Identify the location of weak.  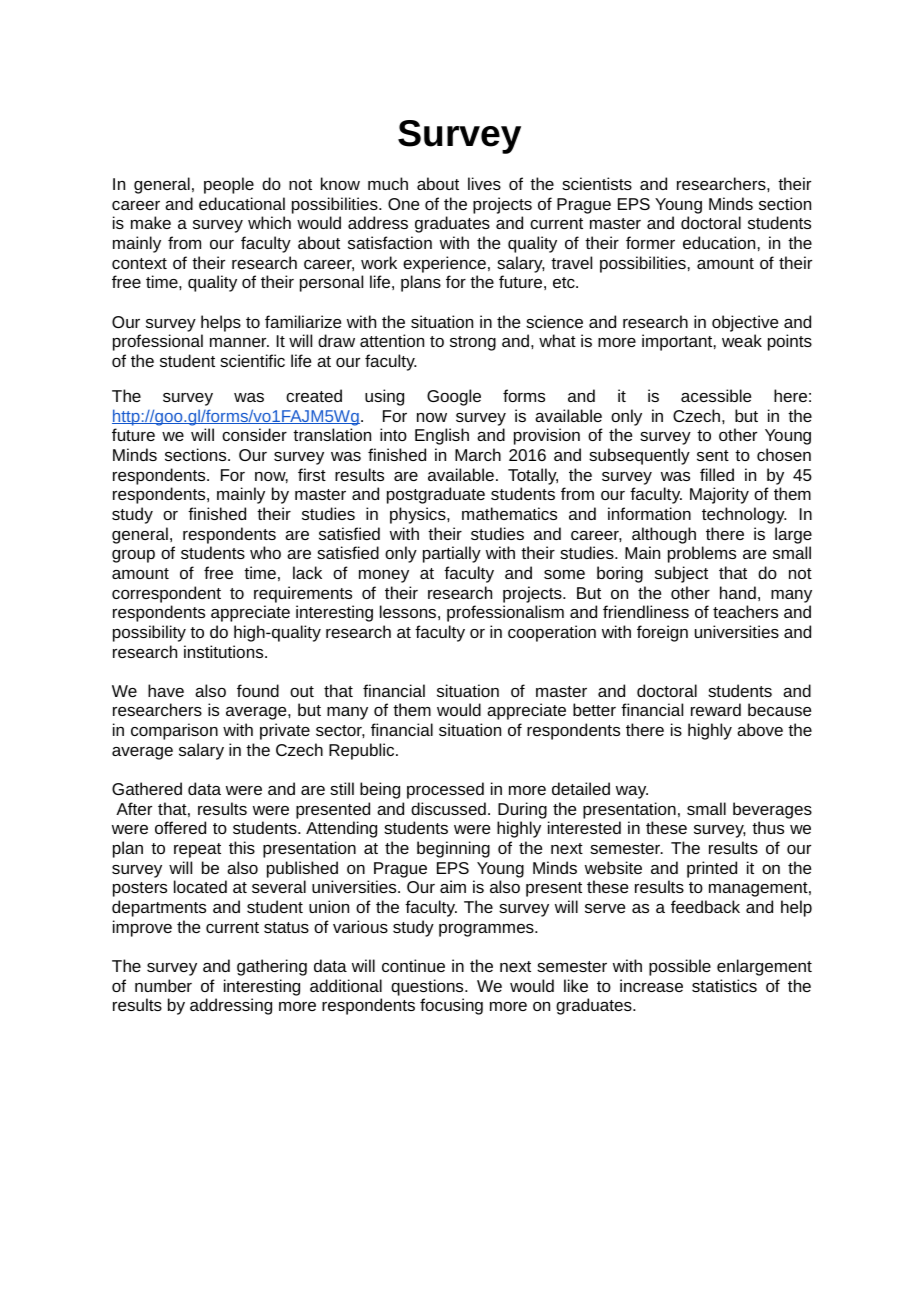
(742, 340).
